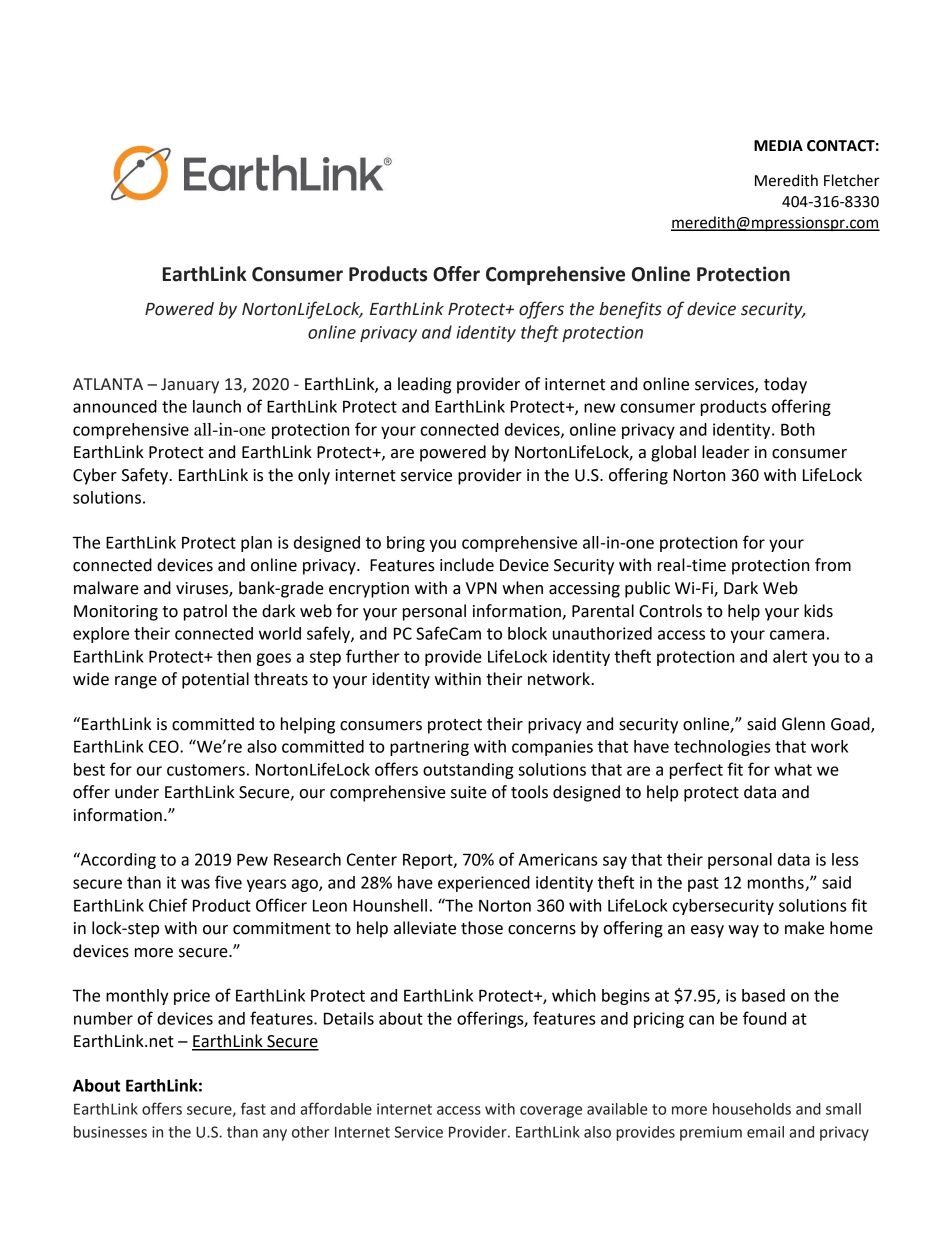 This document has width=952, height=1233. What do you see at coordinates (778, 145) in the document?
I see `MEDIA` at bounding box center [778, 145].
